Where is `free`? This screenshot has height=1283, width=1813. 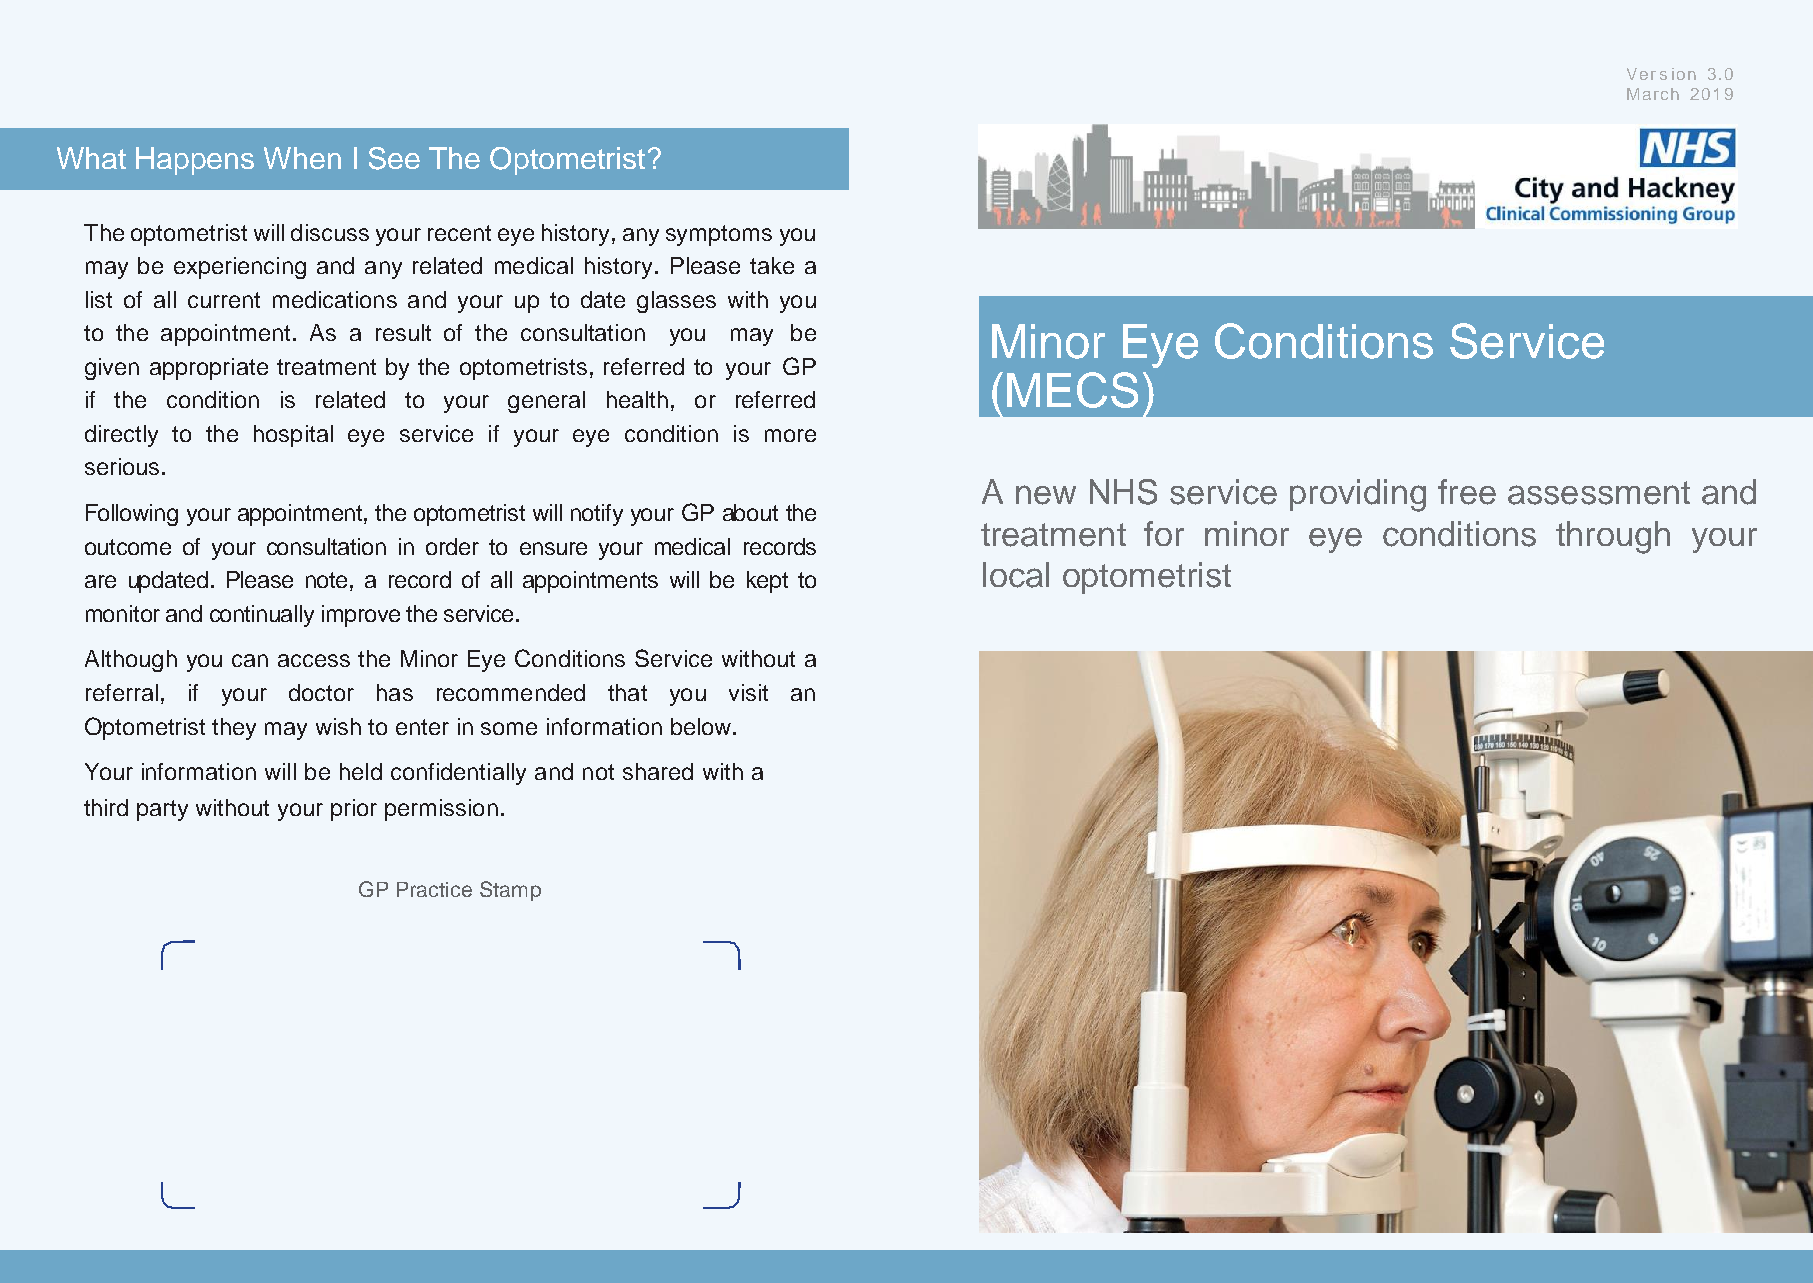 free is located at coordinates (1467, 492).
